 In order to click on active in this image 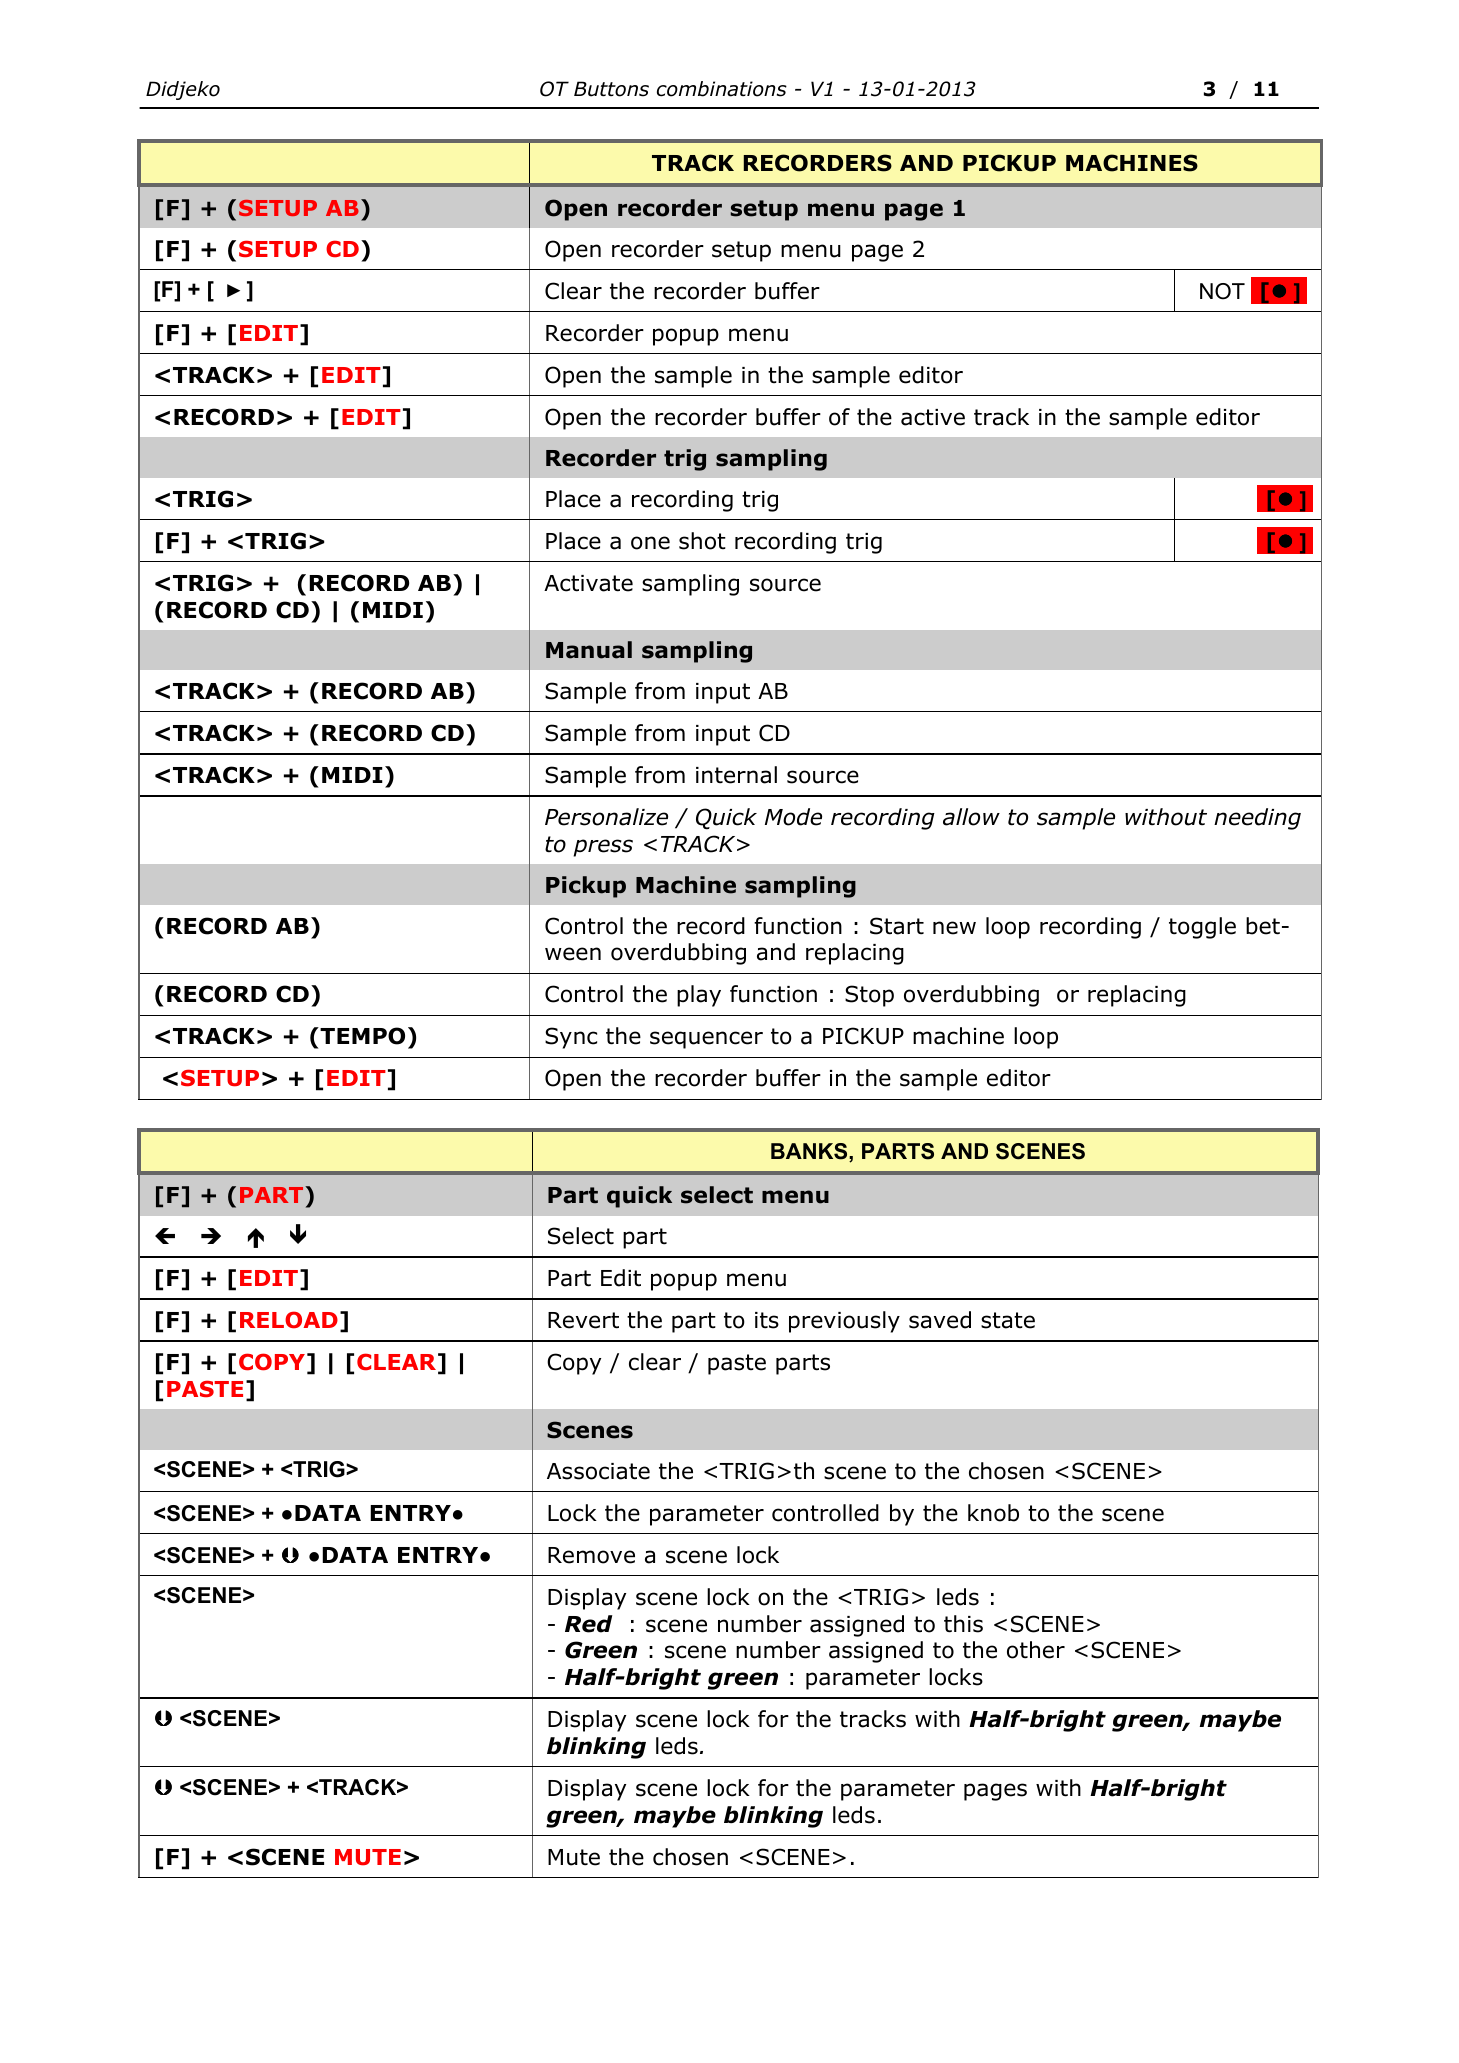, I will do `click(933, 417)`.
